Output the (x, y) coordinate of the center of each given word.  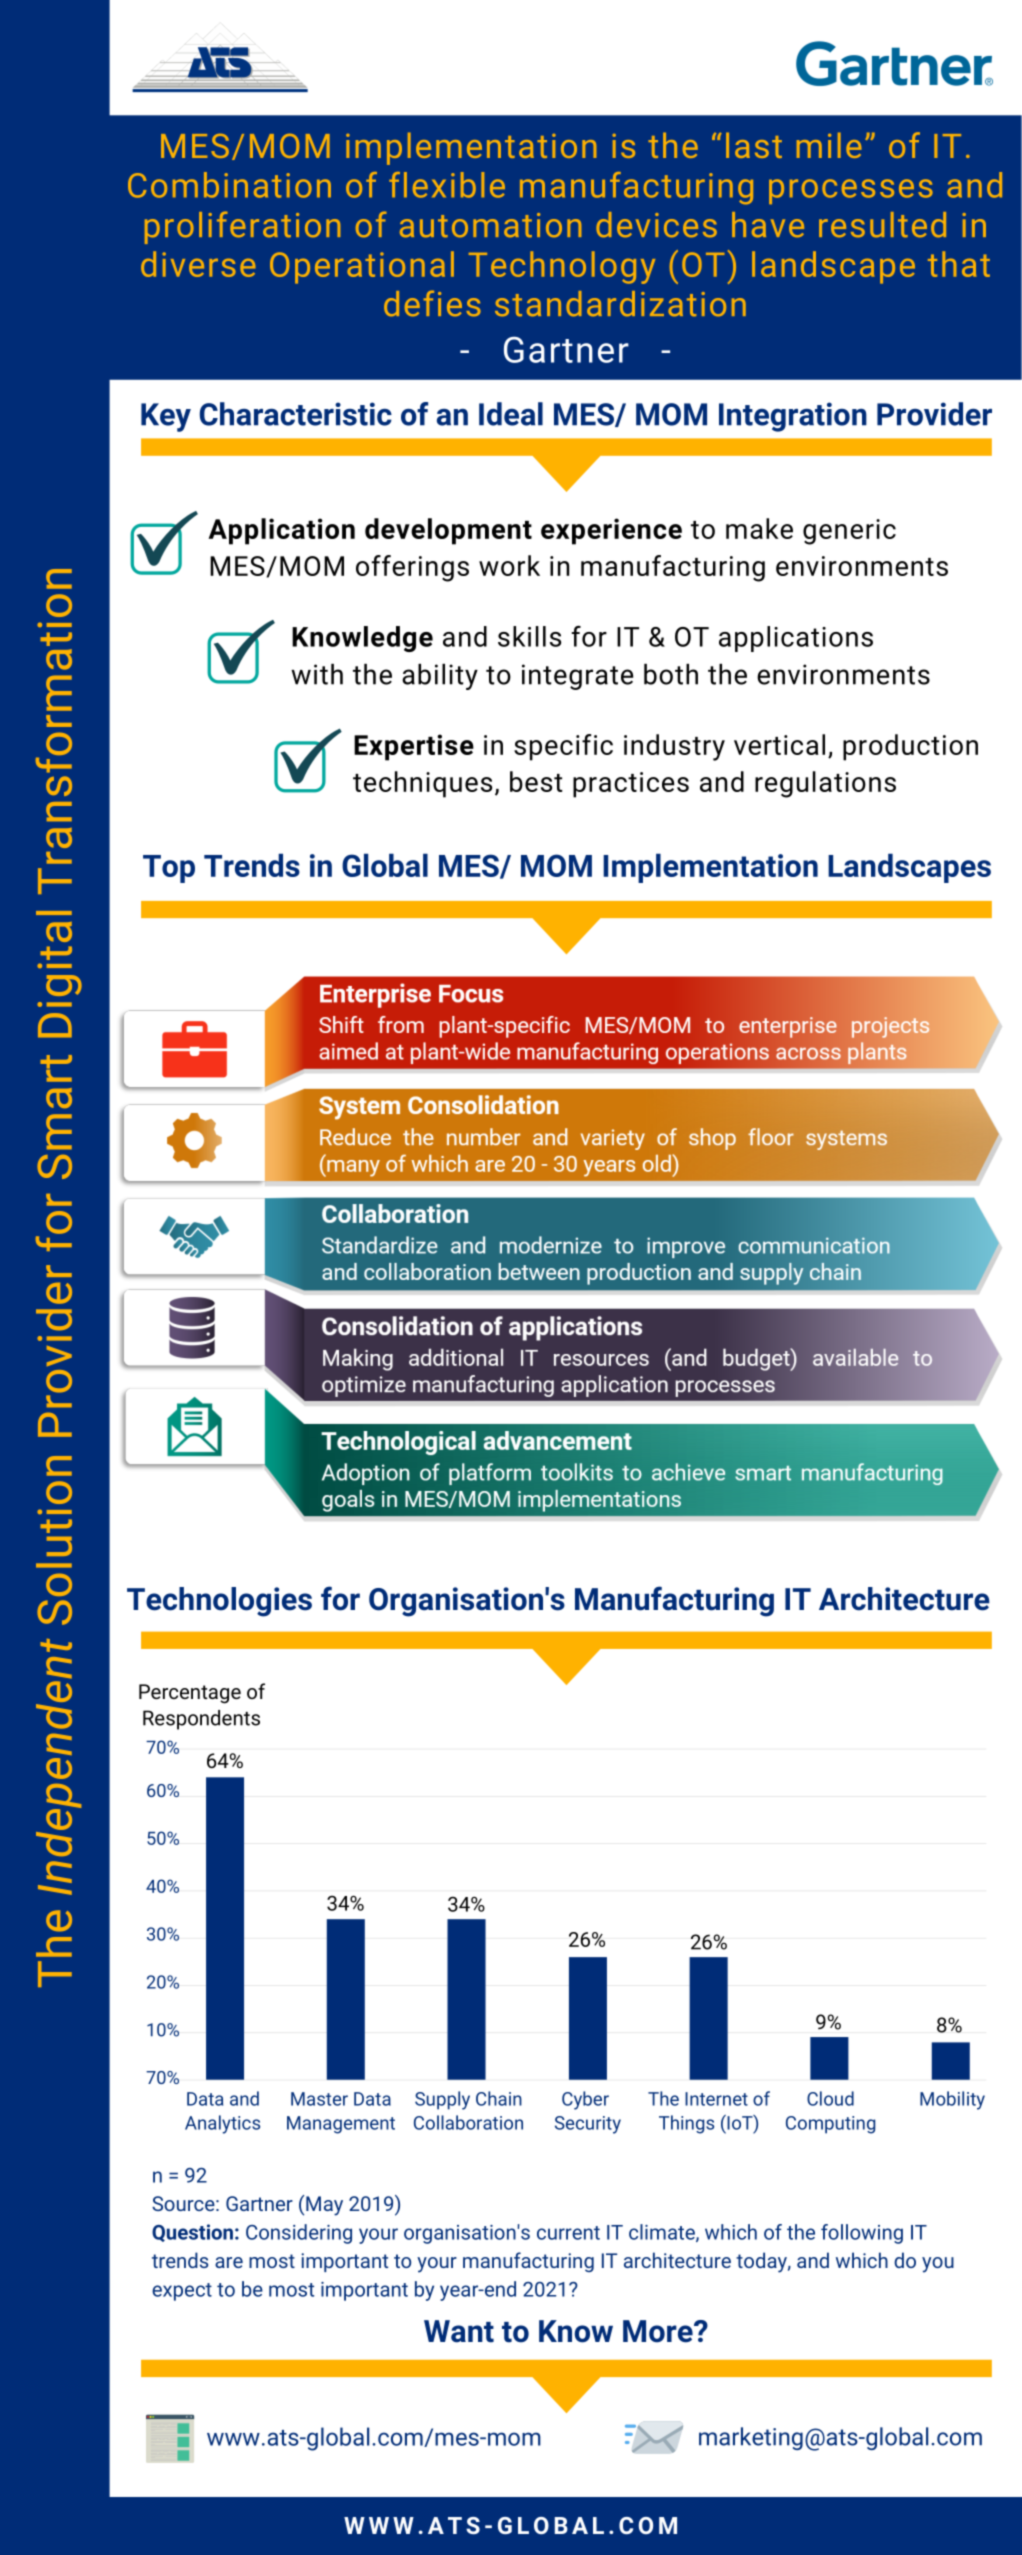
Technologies (219, 1602)
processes (851, 191)
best (536, 781)
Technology (562, 267)
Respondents (201, 1720)
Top (169, 869)
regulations (825, 784)
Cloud (830, 2098)
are (229, 2262)
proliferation (242, 227)
